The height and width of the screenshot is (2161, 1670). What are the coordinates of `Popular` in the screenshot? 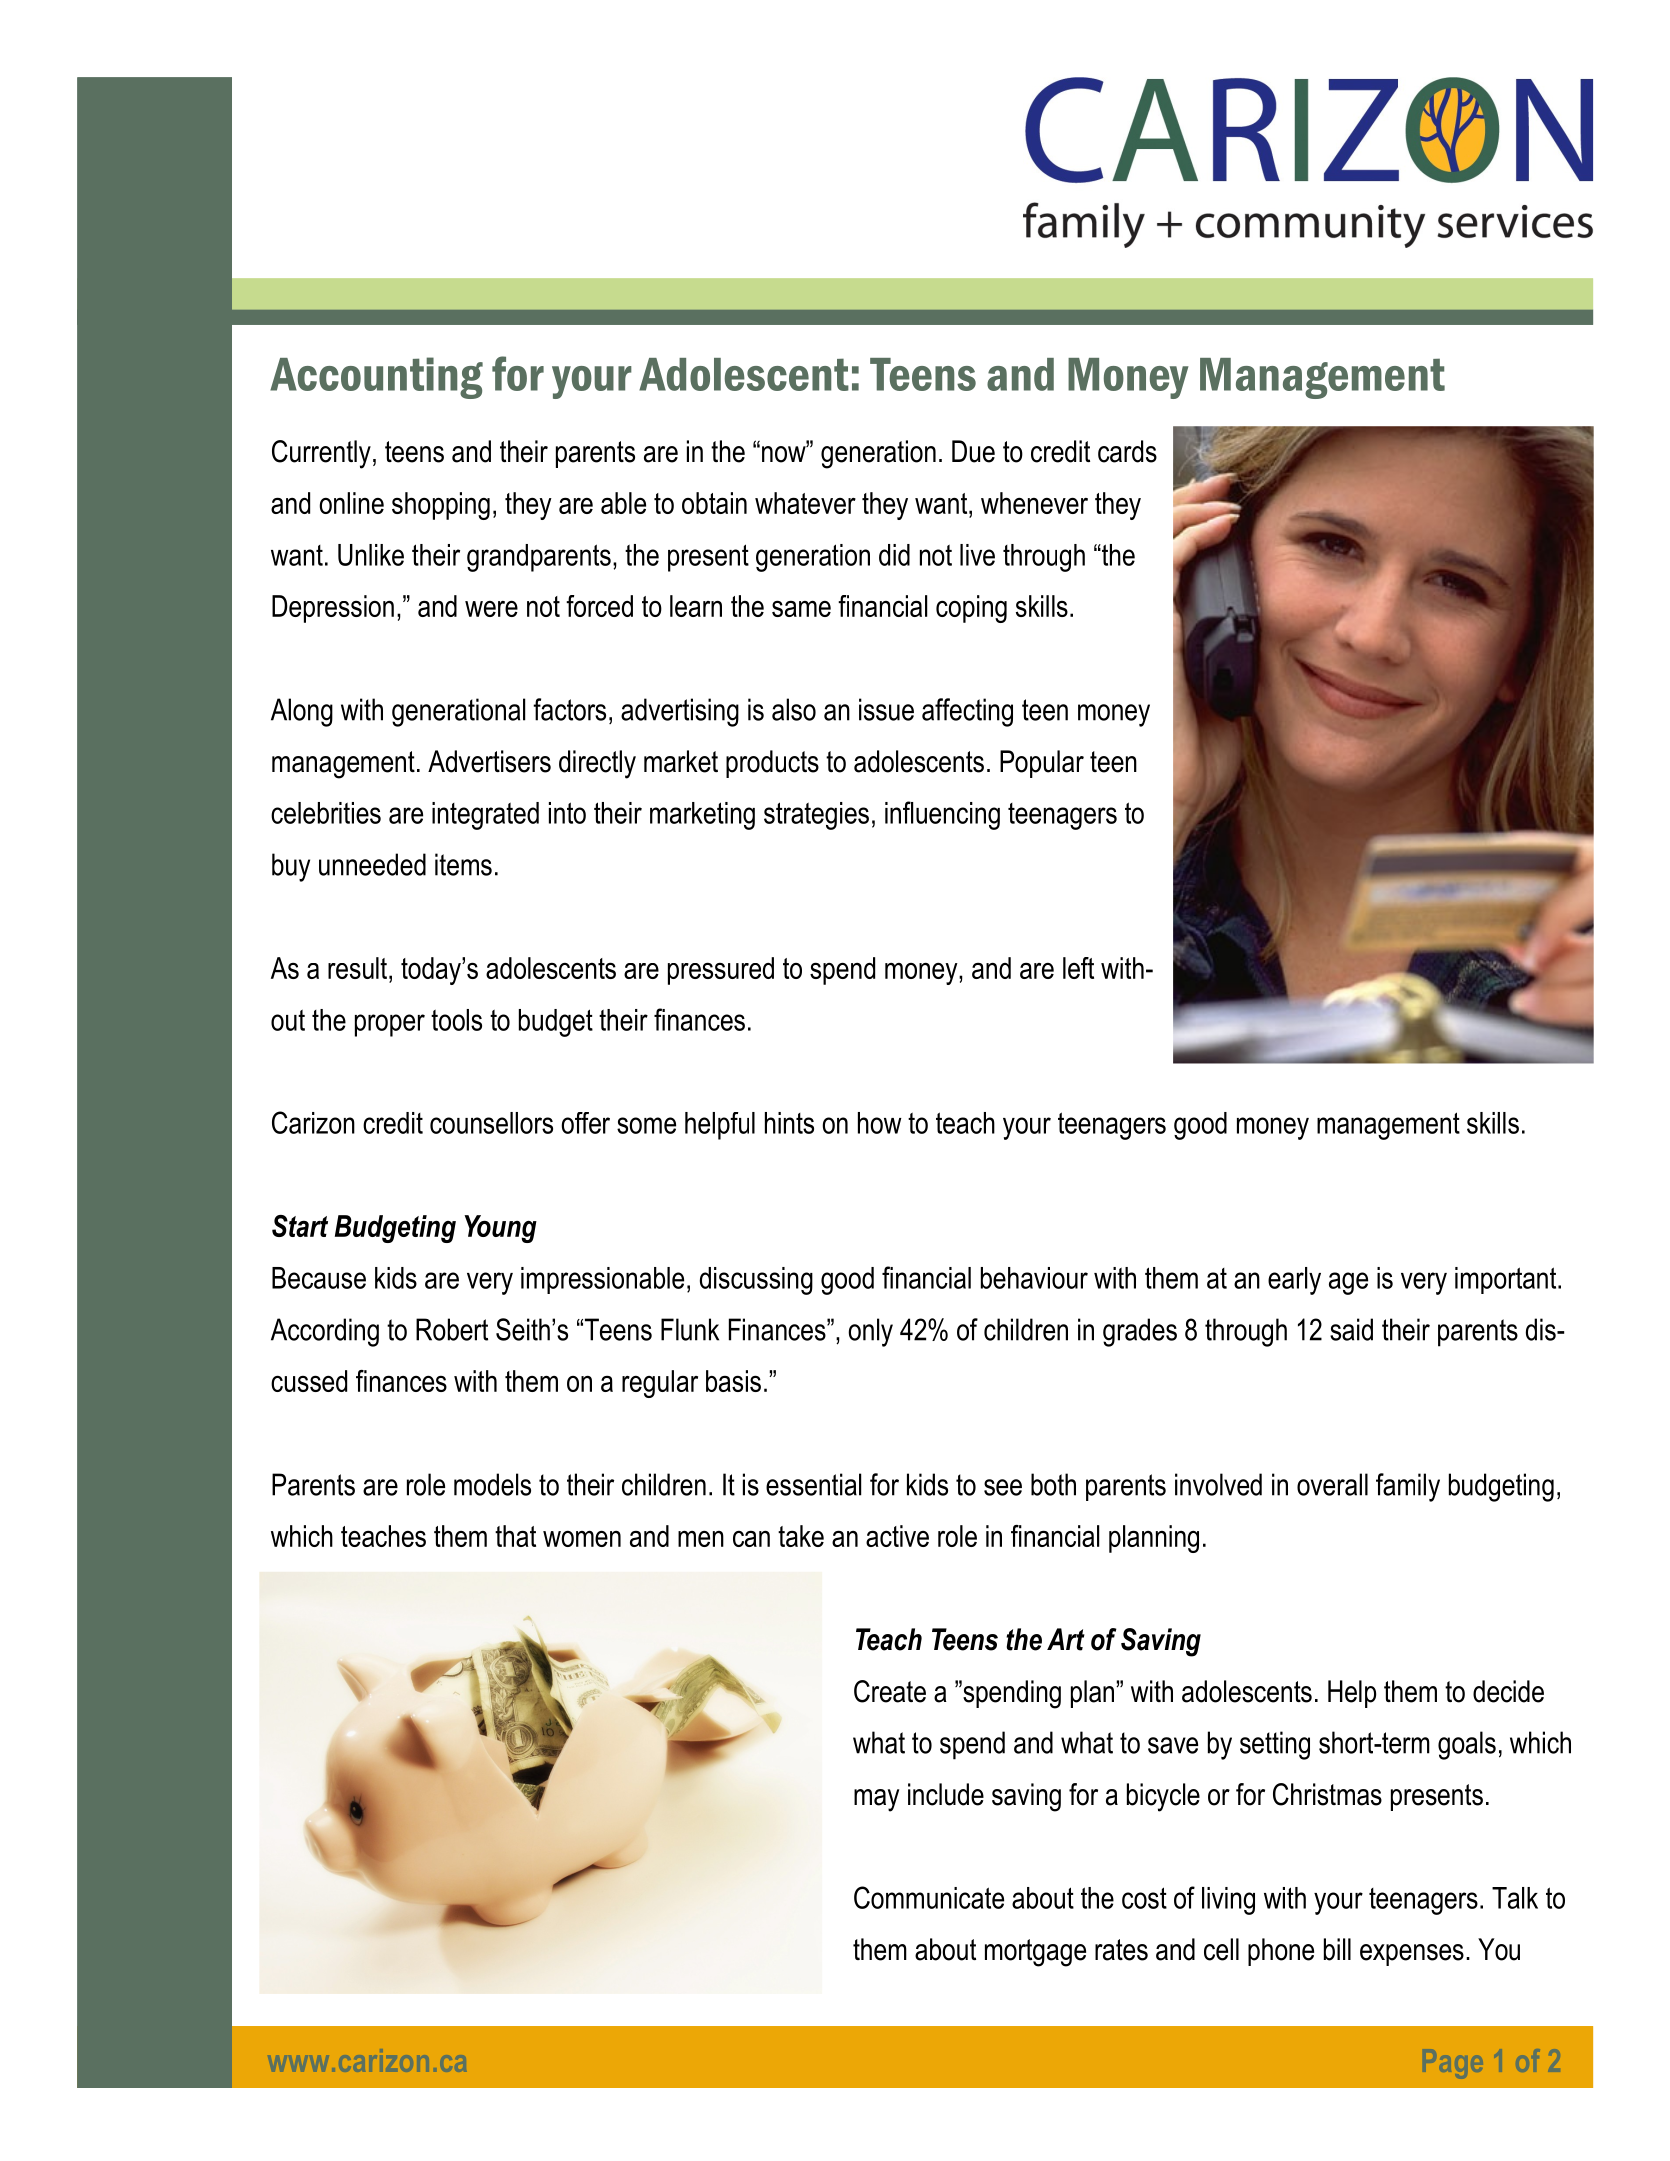 It's located at (1042, 764).
